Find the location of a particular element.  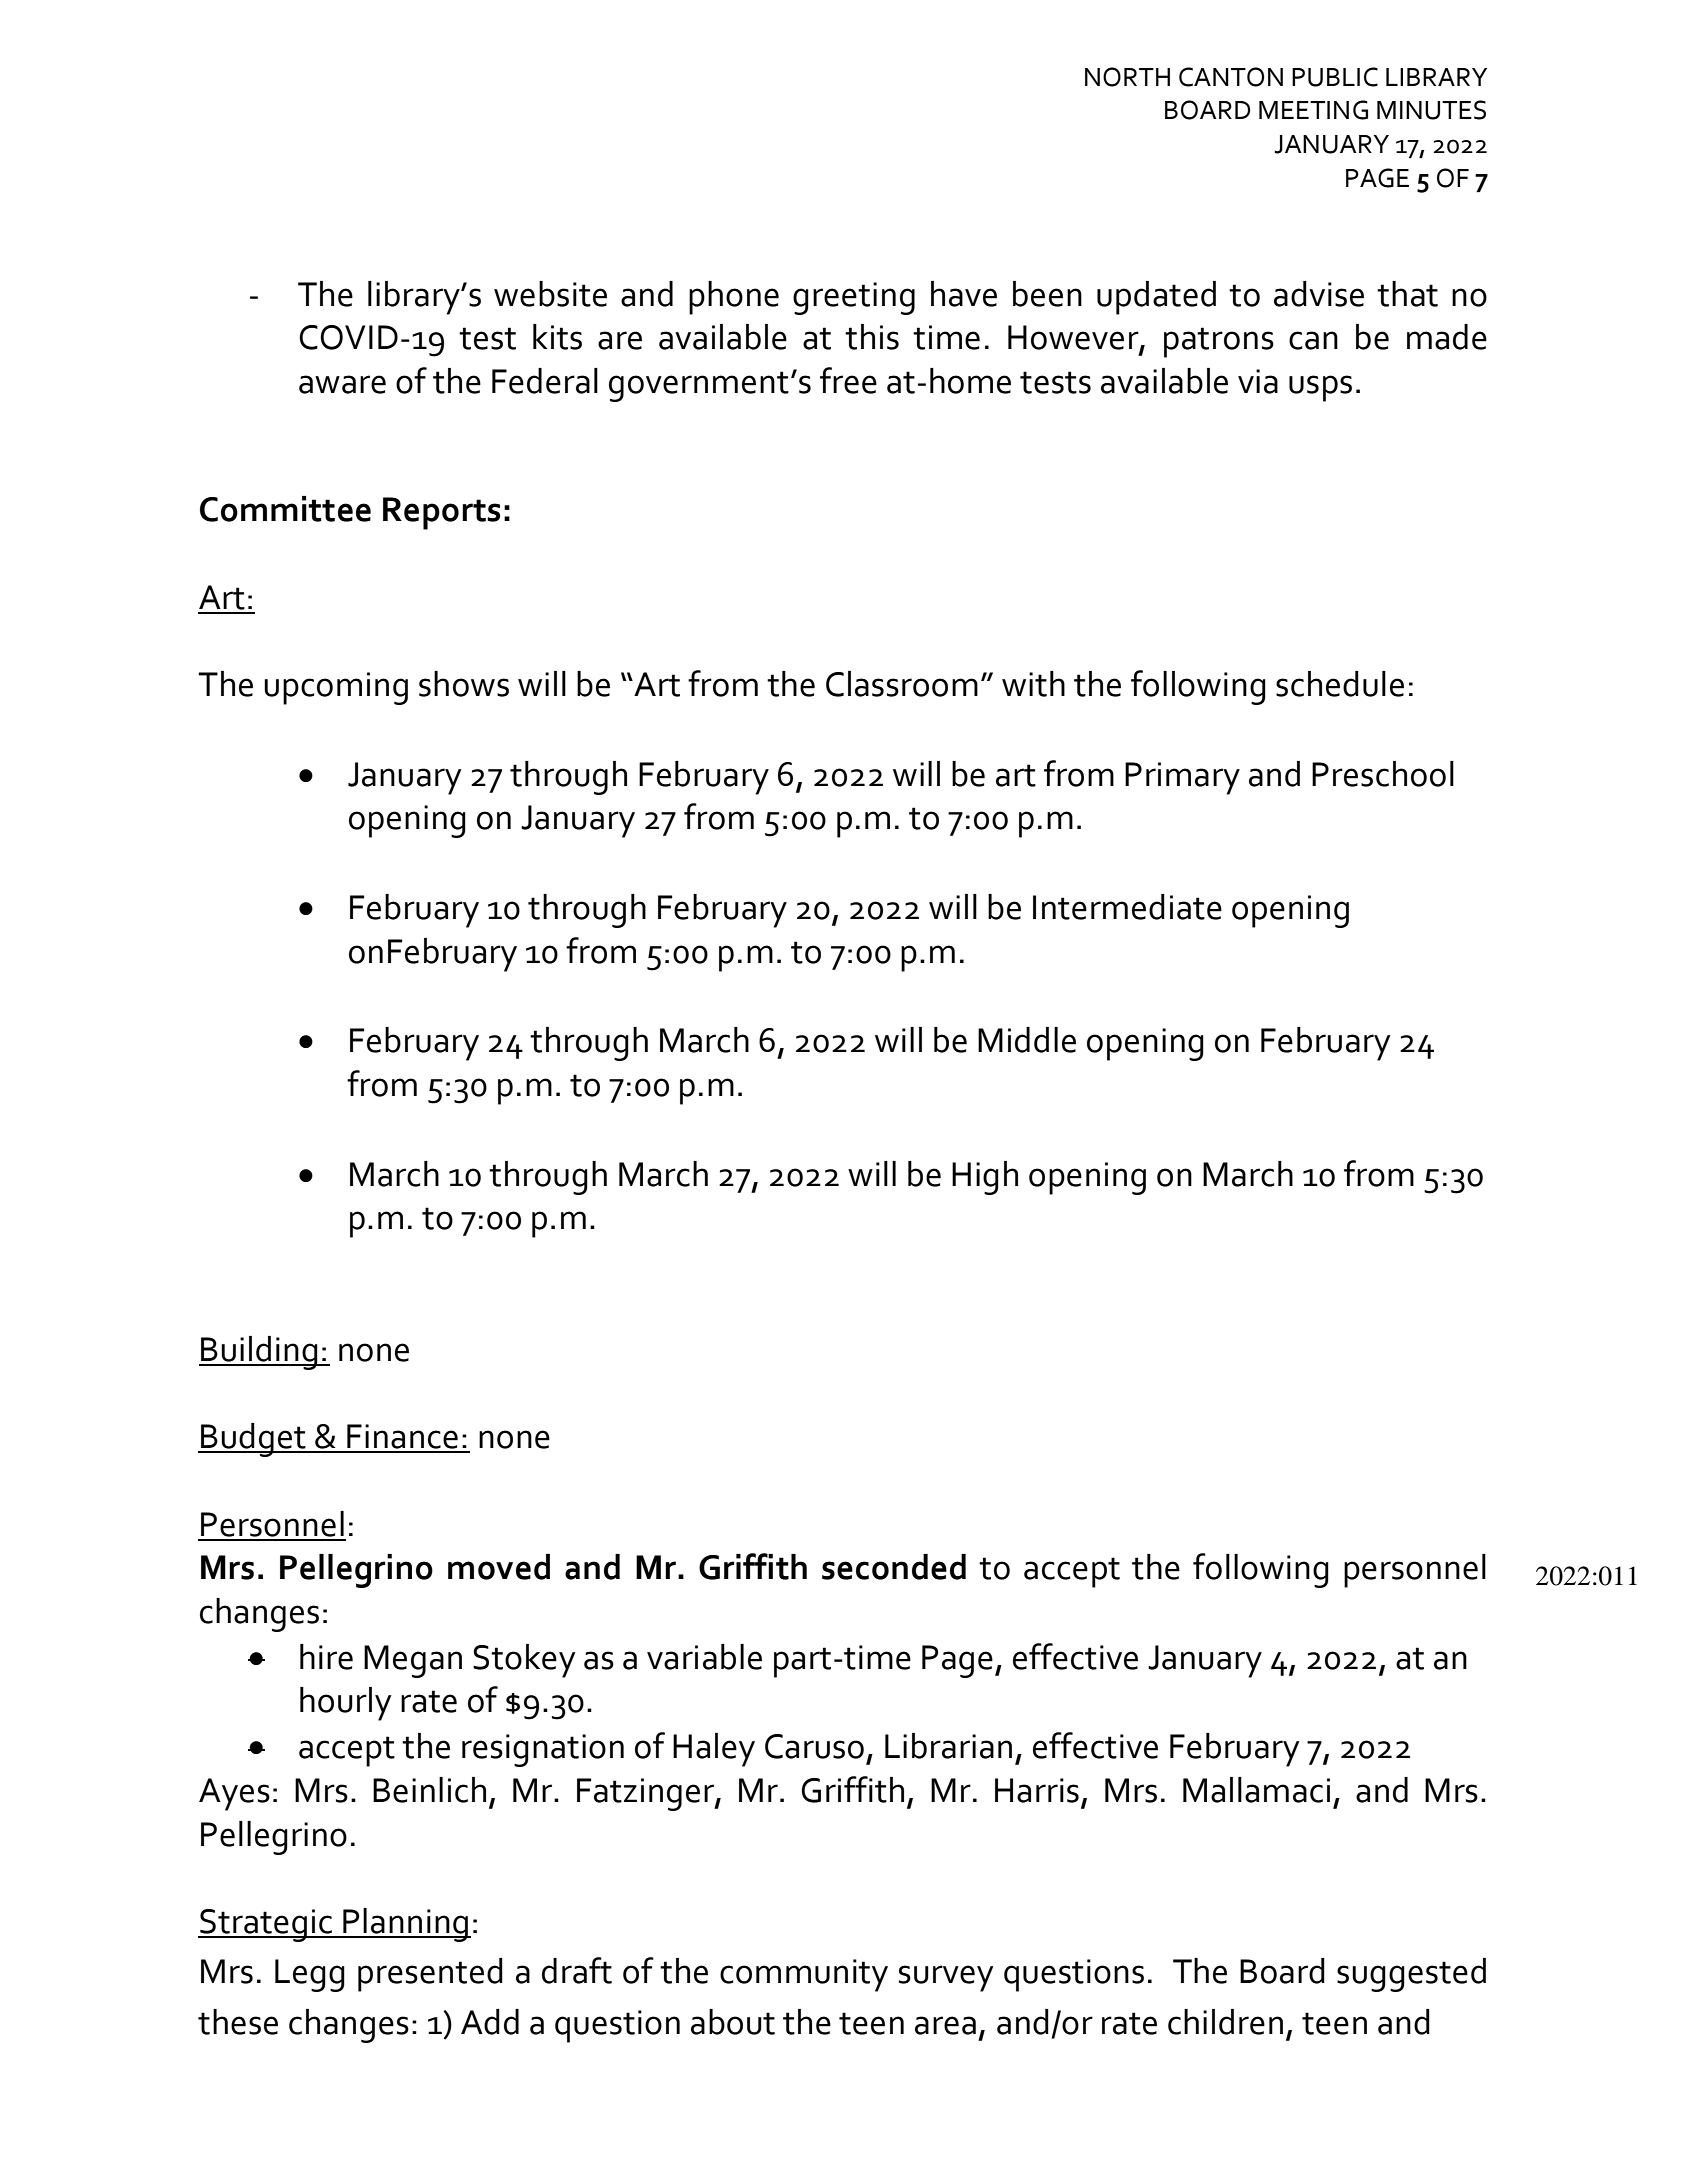

Megan is located at coordinates (413, 1661).
